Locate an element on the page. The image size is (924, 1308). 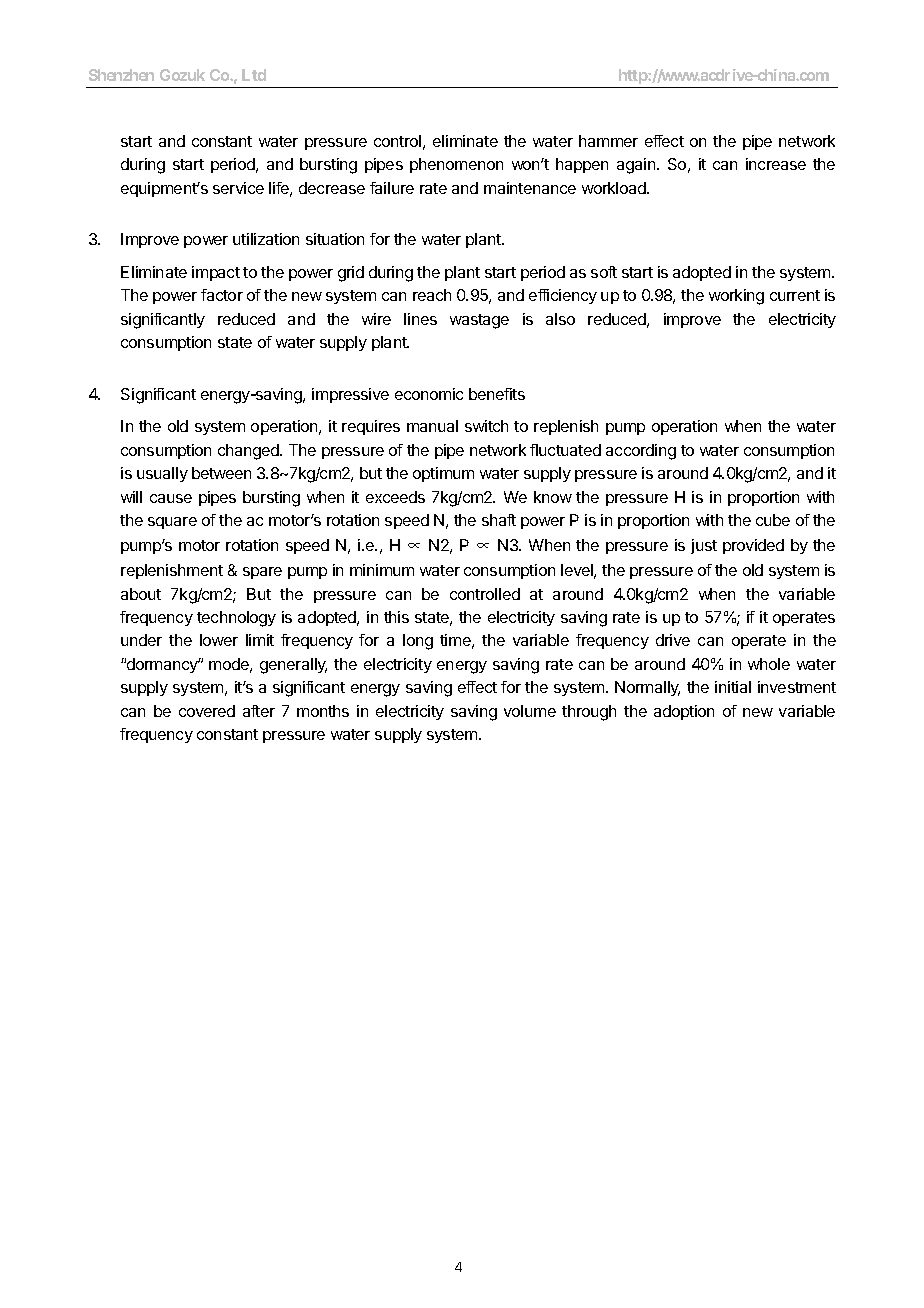
square is located at coordinates (172, 523).
